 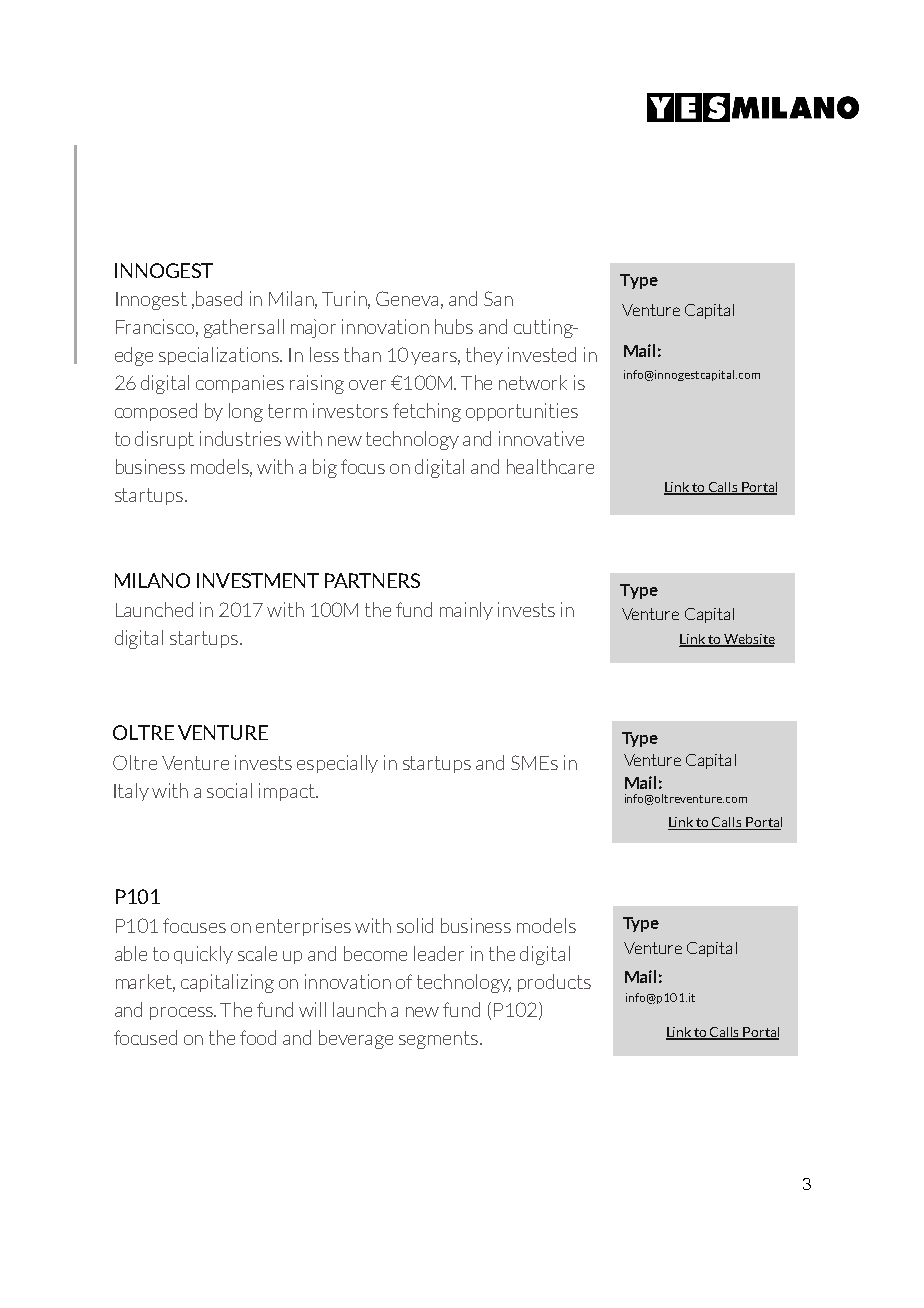 What do you see at coordinates (182, 1013) in the page?
I see `process` at bounding box center [182, 1013].
